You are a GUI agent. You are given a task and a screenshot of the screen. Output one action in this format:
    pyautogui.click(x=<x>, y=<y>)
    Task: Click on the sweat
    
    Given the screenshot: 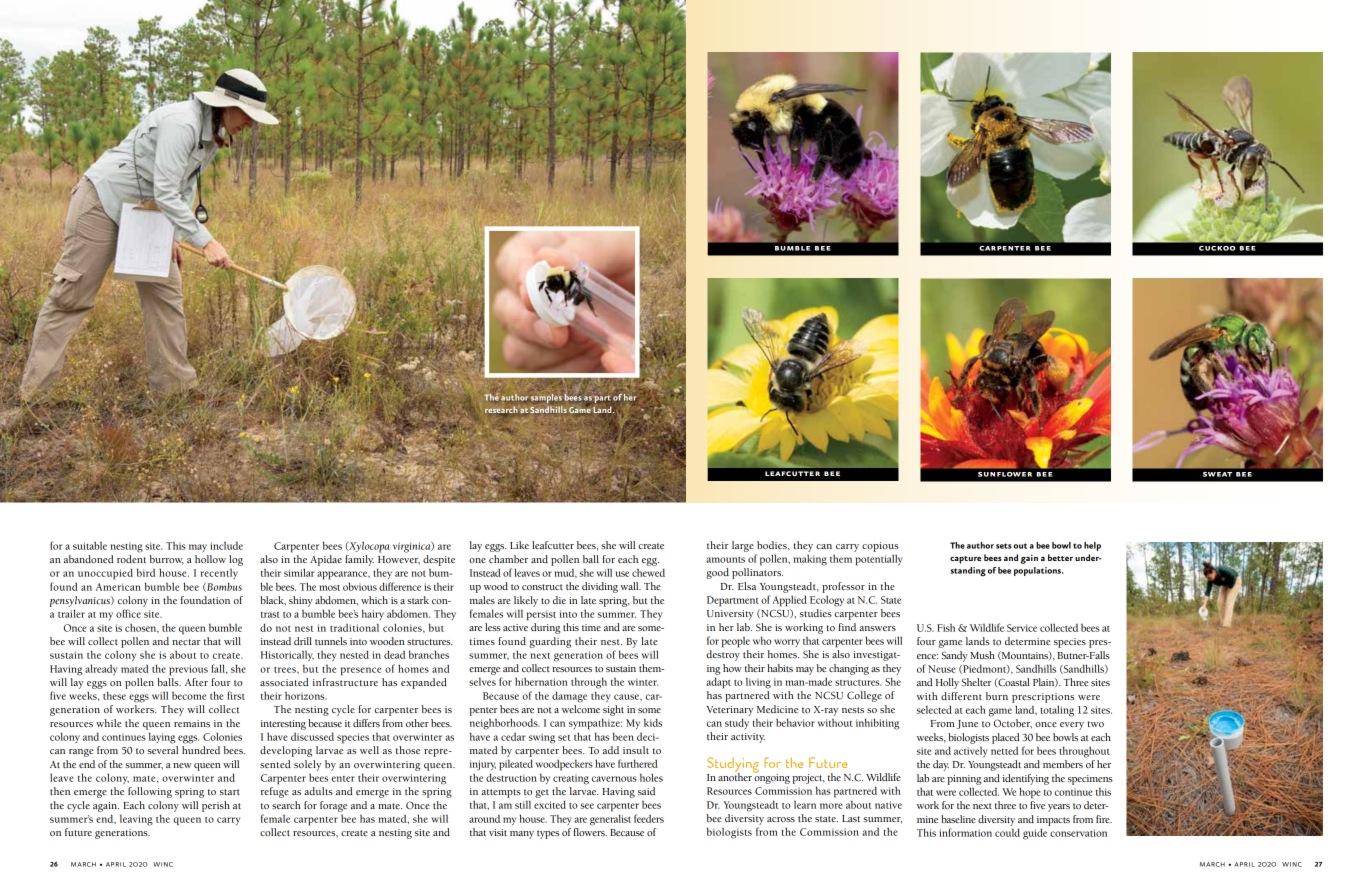 What is the action you would take?
    pyautogui.click(x=1217, y=474)
